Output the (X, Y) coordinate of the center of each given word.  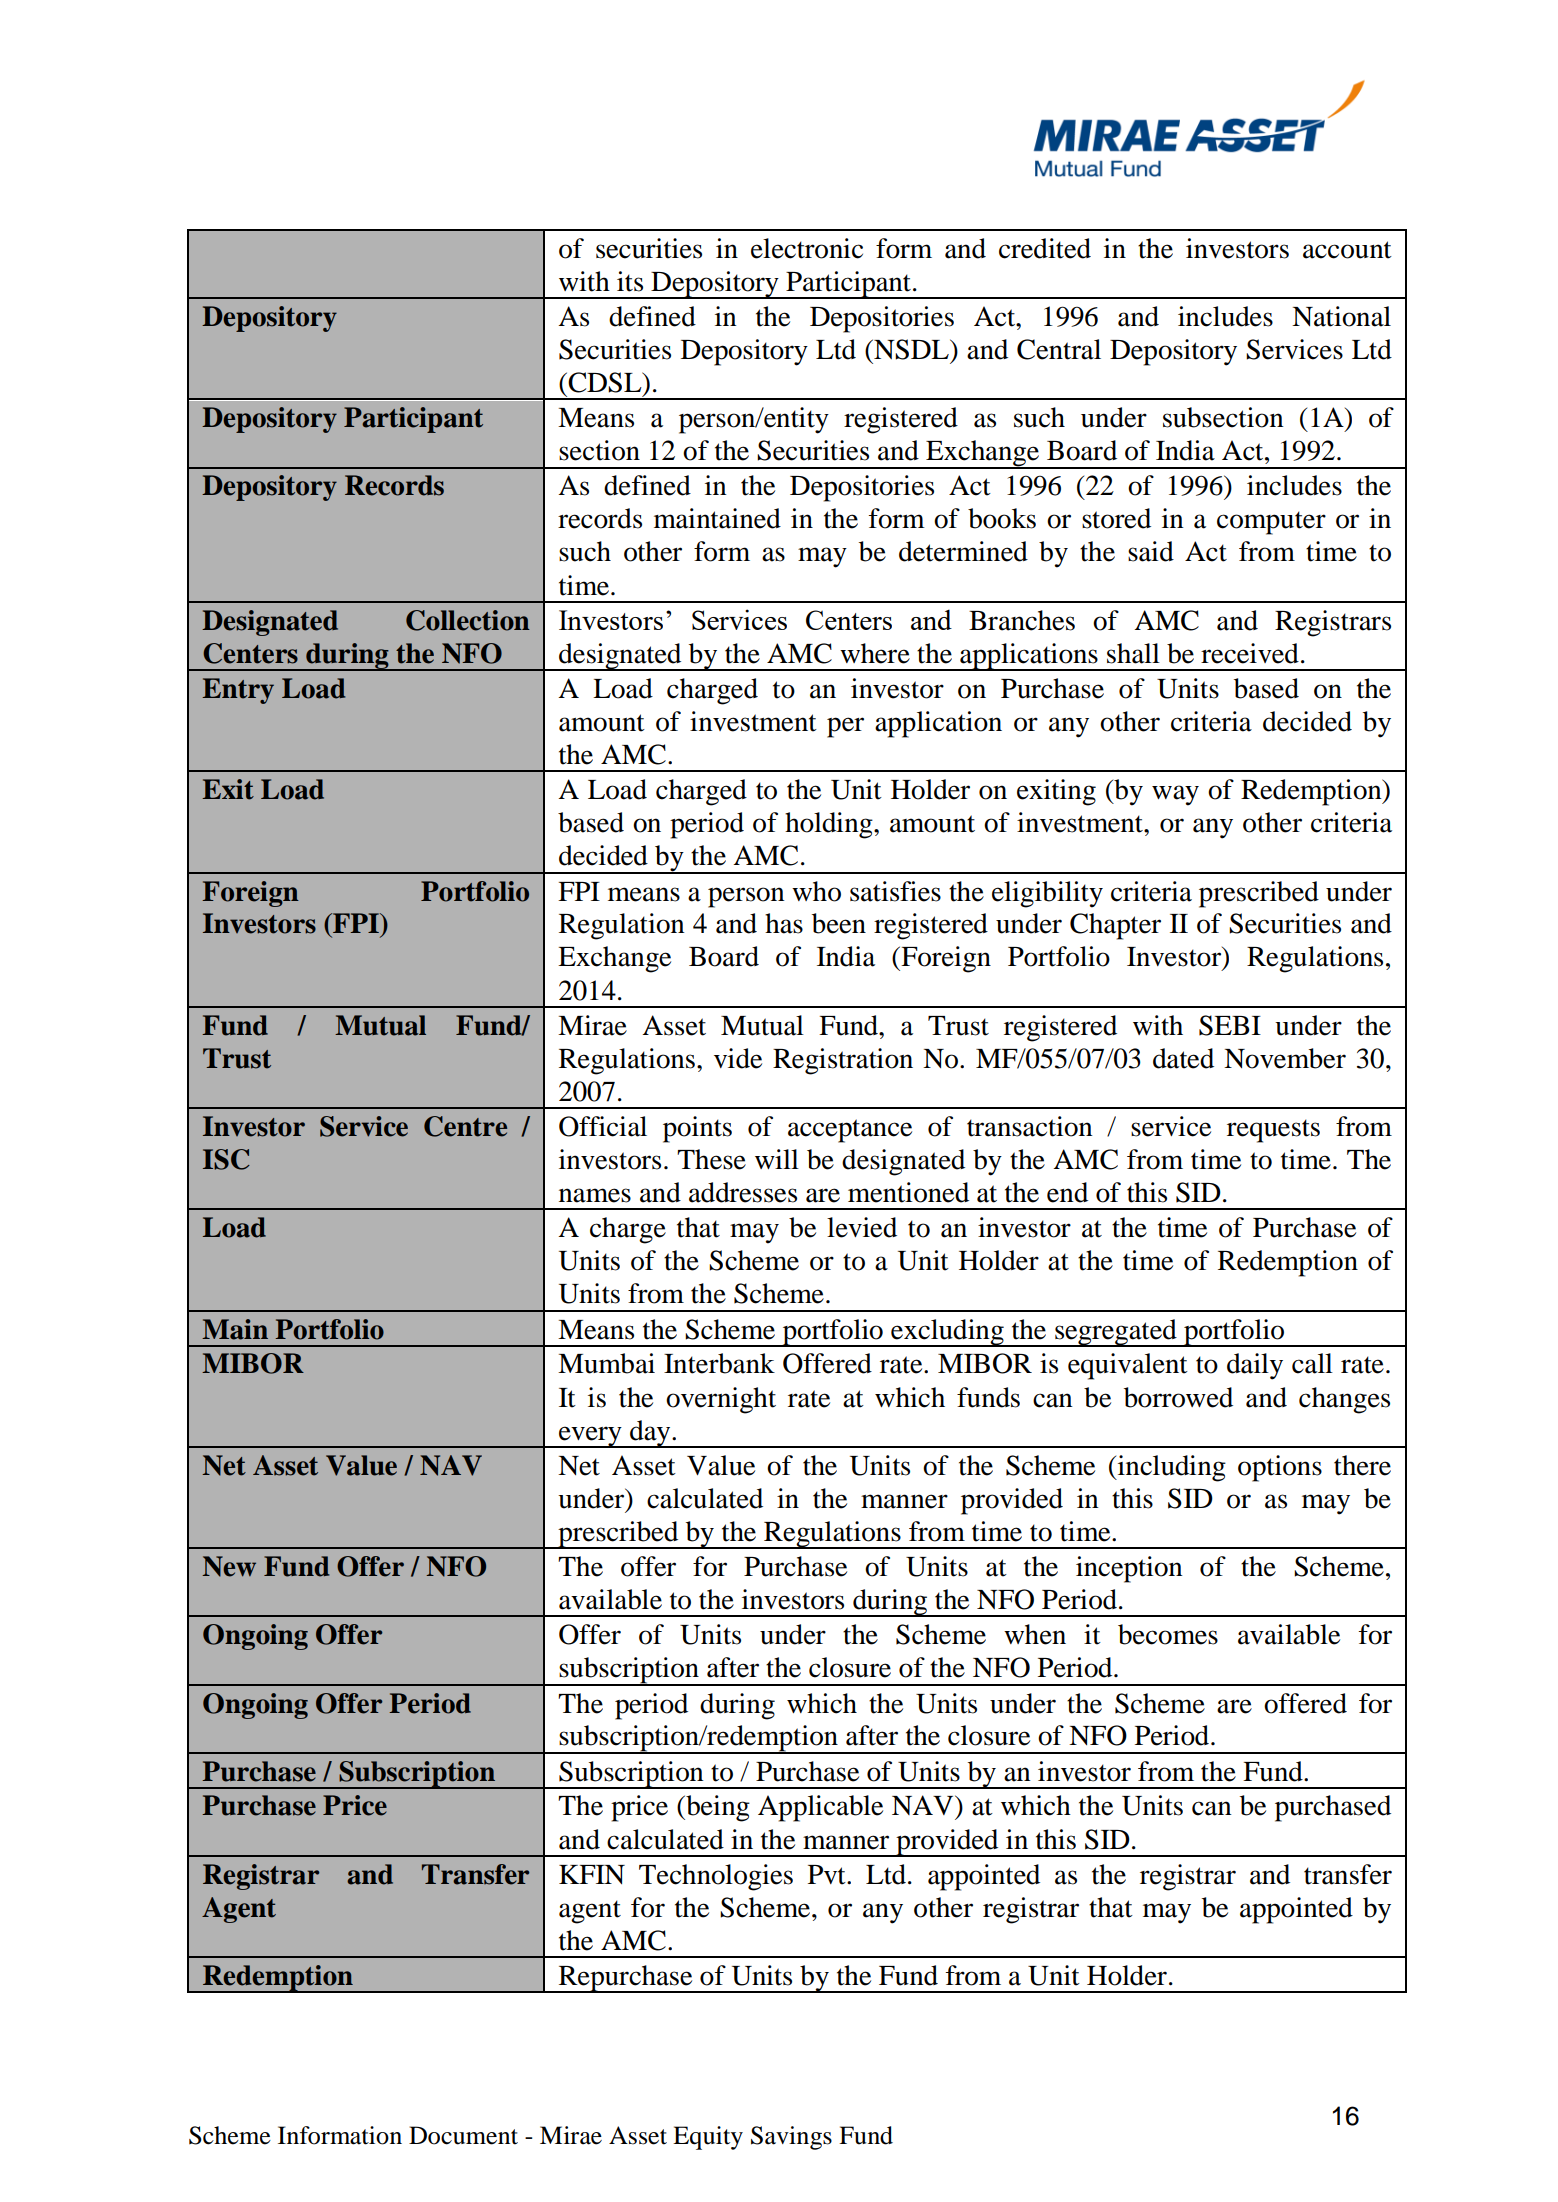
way (1175, 795)
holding (830, 825)
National (1341, 316)
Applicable (820, 1808)
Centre (465, 1126)
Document (463, 2135)
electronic (807, 248)
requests (1273, 1131)
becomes (1168, 1634)
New (229, 1566)
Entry (238, 691)
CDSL (605, 382)
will (777, 1159)
